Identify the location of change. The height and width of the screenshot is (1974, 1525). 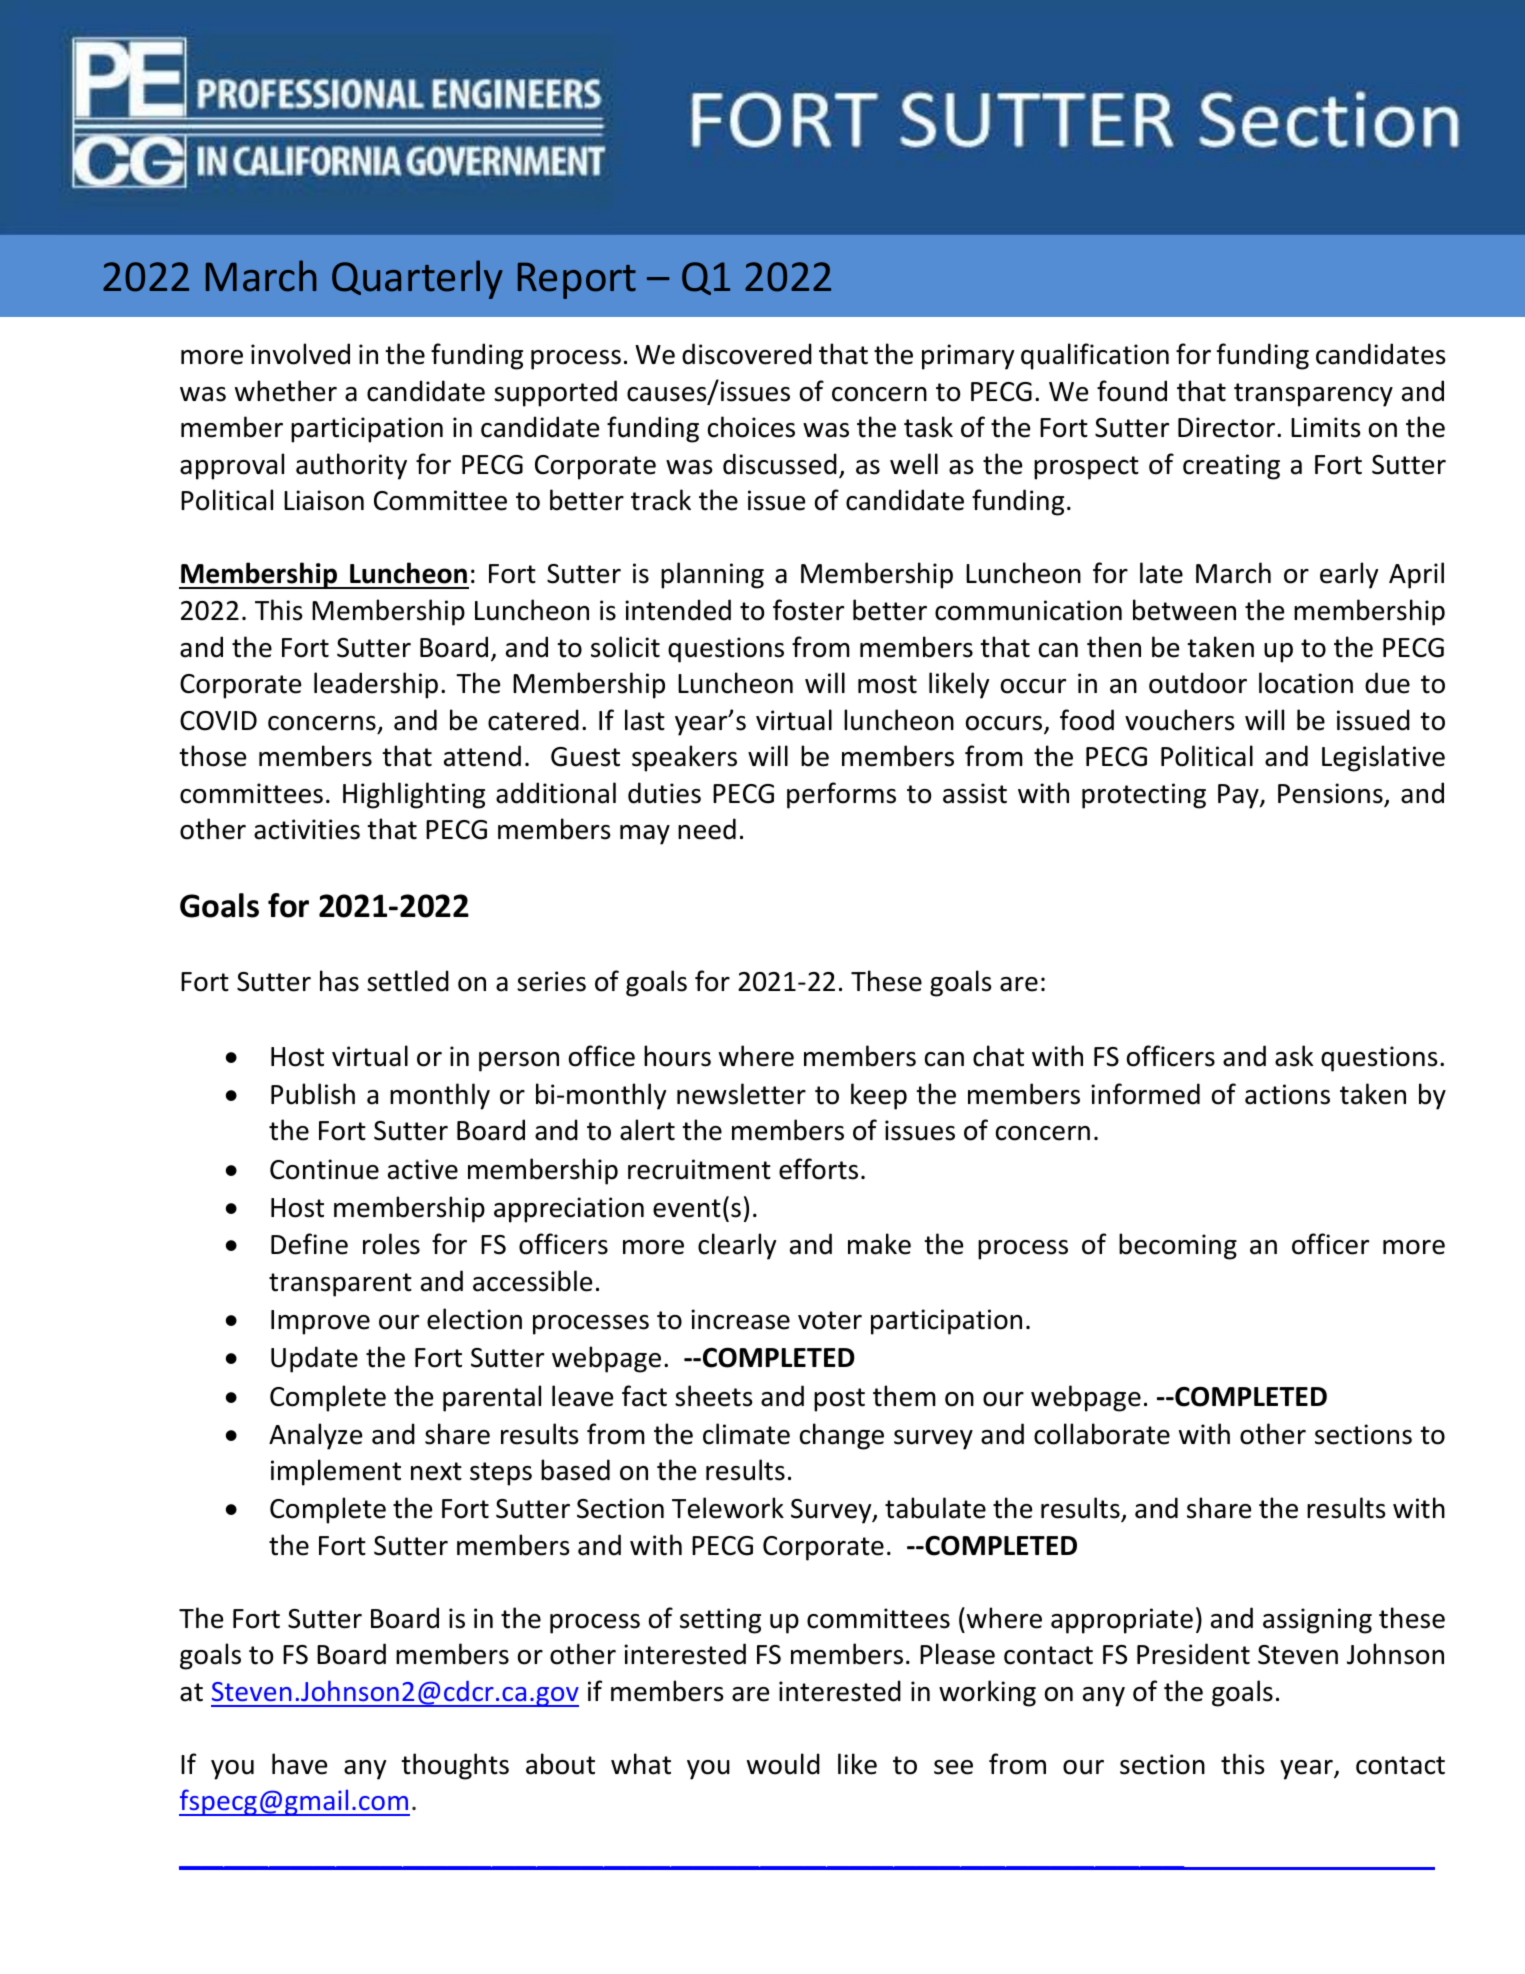
(842, 1436).
